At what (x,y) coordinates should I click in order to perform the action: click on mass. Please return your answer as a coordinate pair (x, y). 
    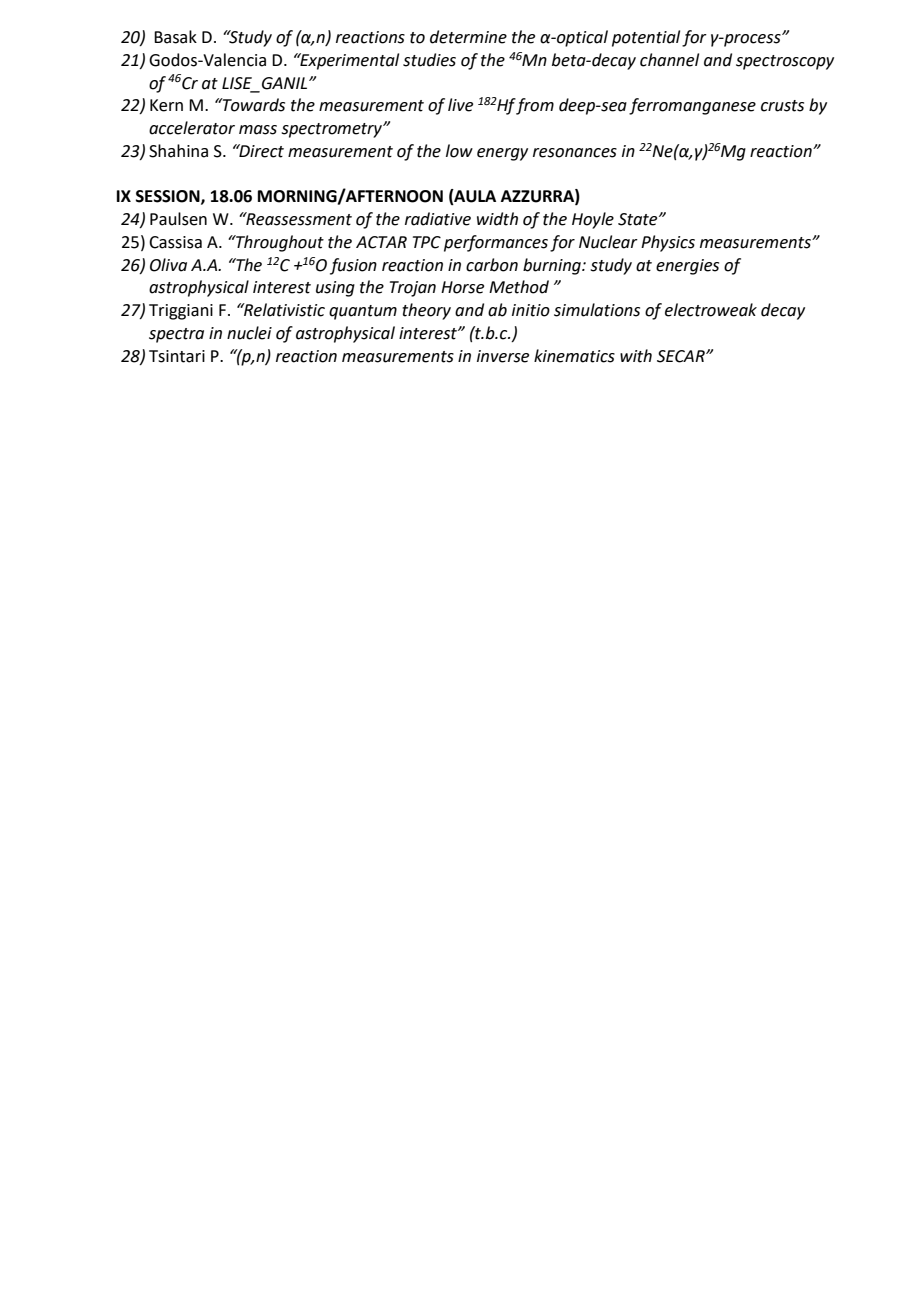
    Looking at the image, I should click on (258, 130).
